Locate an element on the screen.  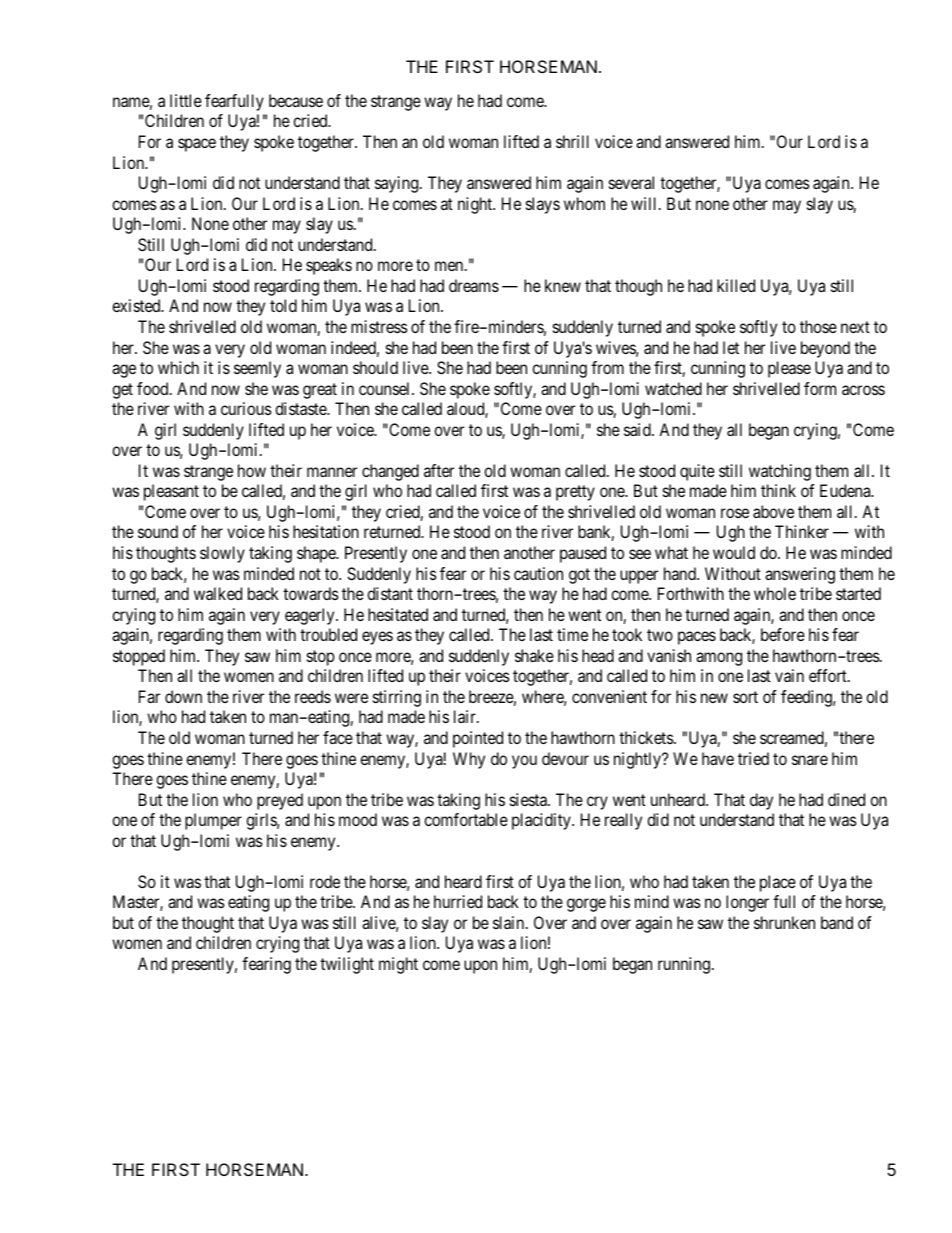
shrill is located at coordinates (572, 141).
